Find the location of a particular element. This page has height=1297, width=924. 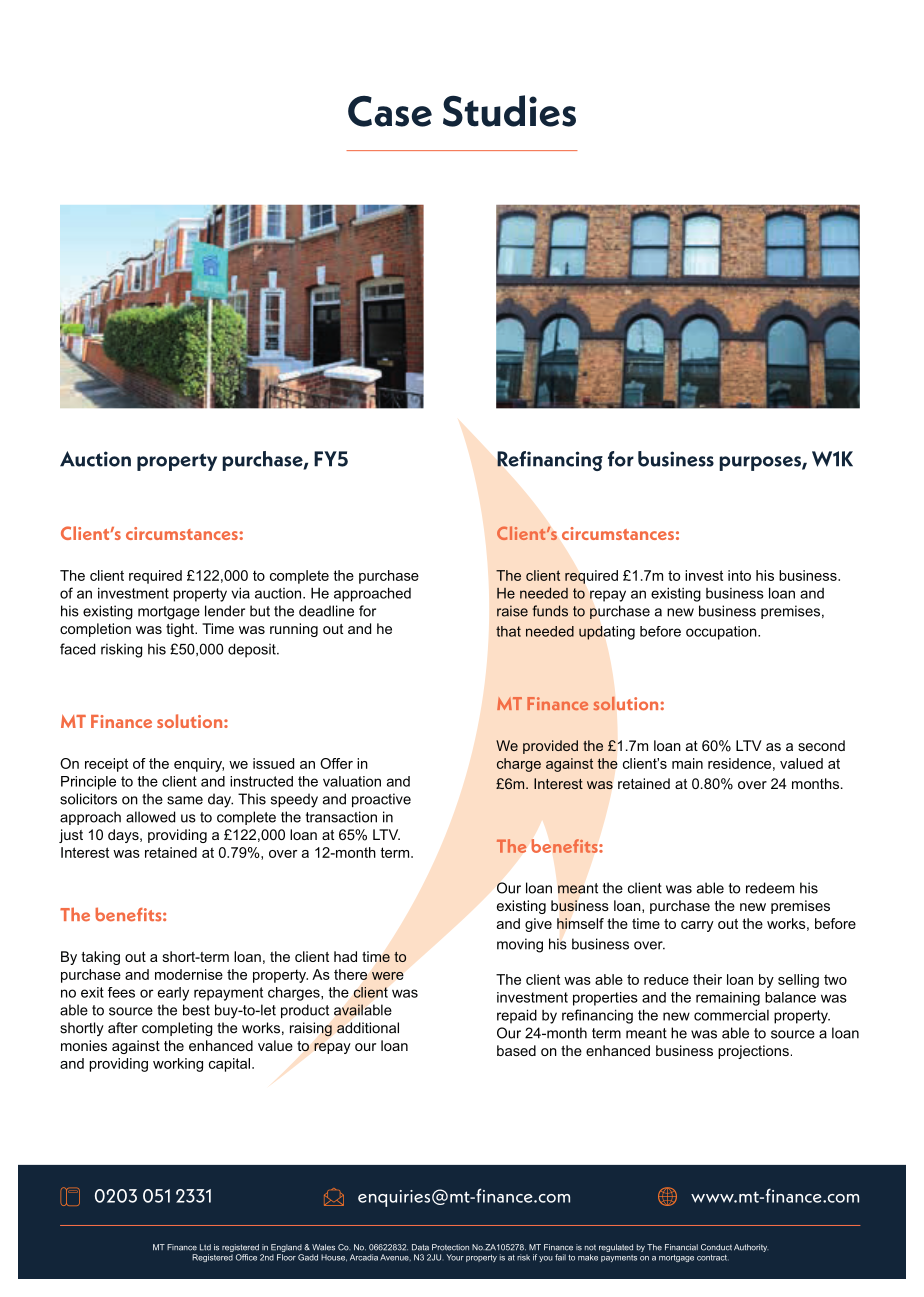

proactive is located at coordinates (381, 800).
